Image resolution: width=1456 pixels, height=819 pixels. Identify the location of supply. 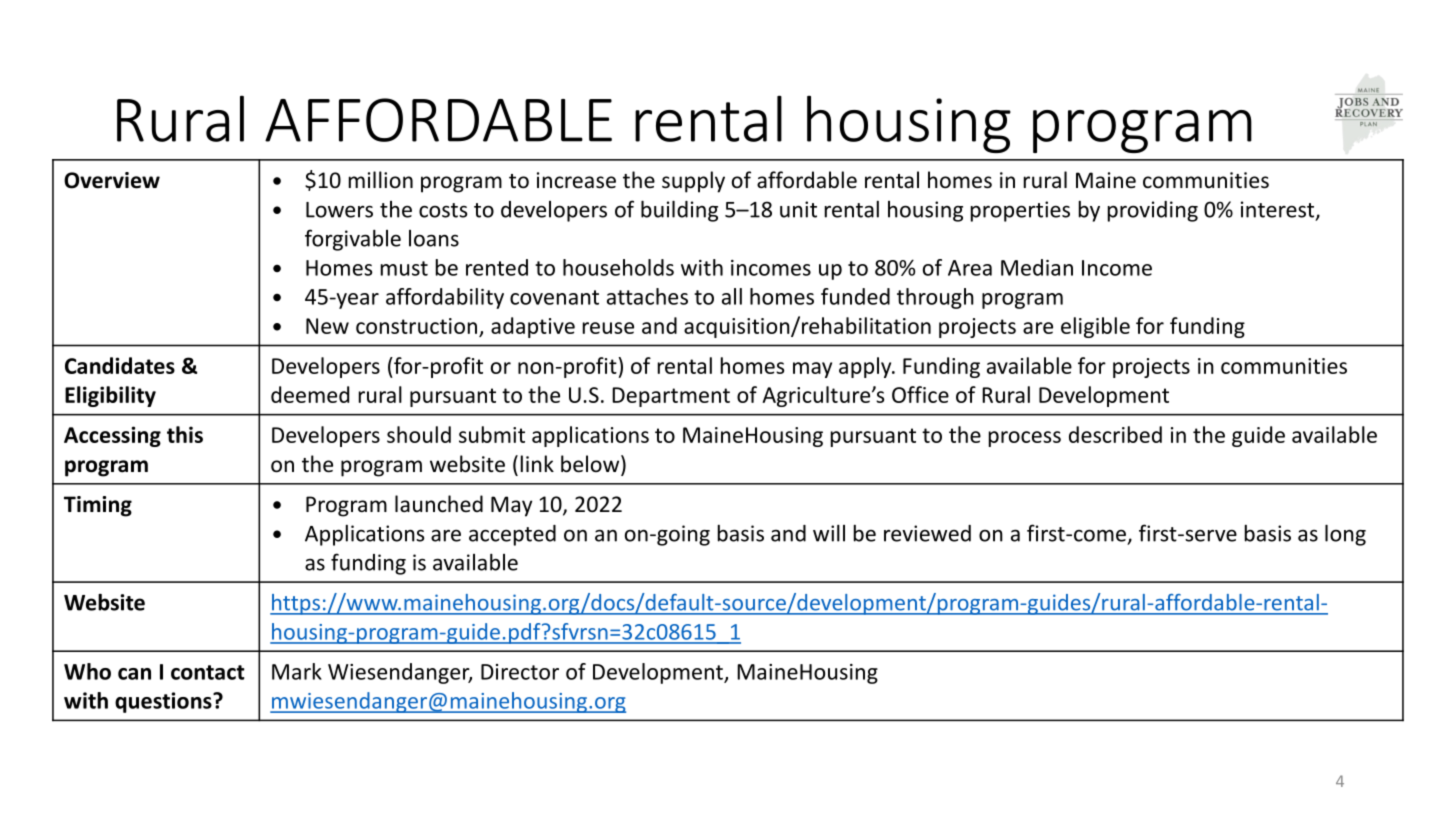
(693, 182).
